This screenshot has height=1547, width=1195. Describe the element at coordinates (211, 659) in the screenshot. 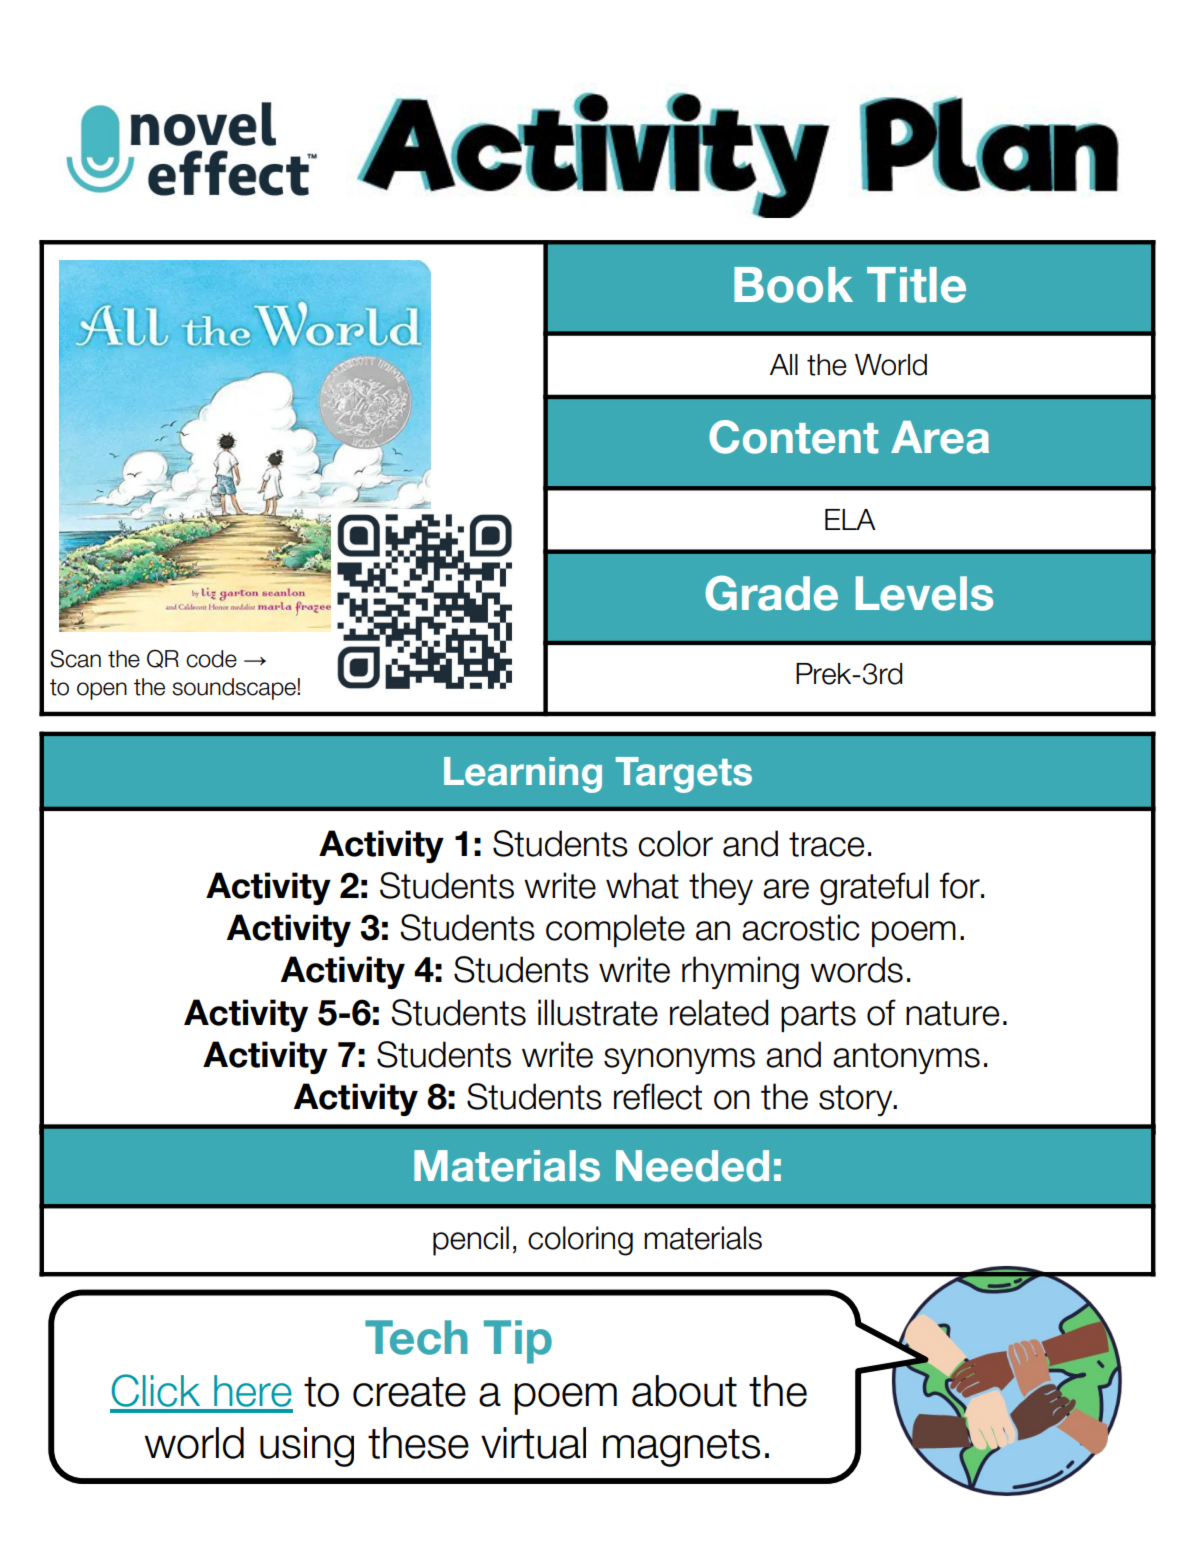

I see `code` at that location.
